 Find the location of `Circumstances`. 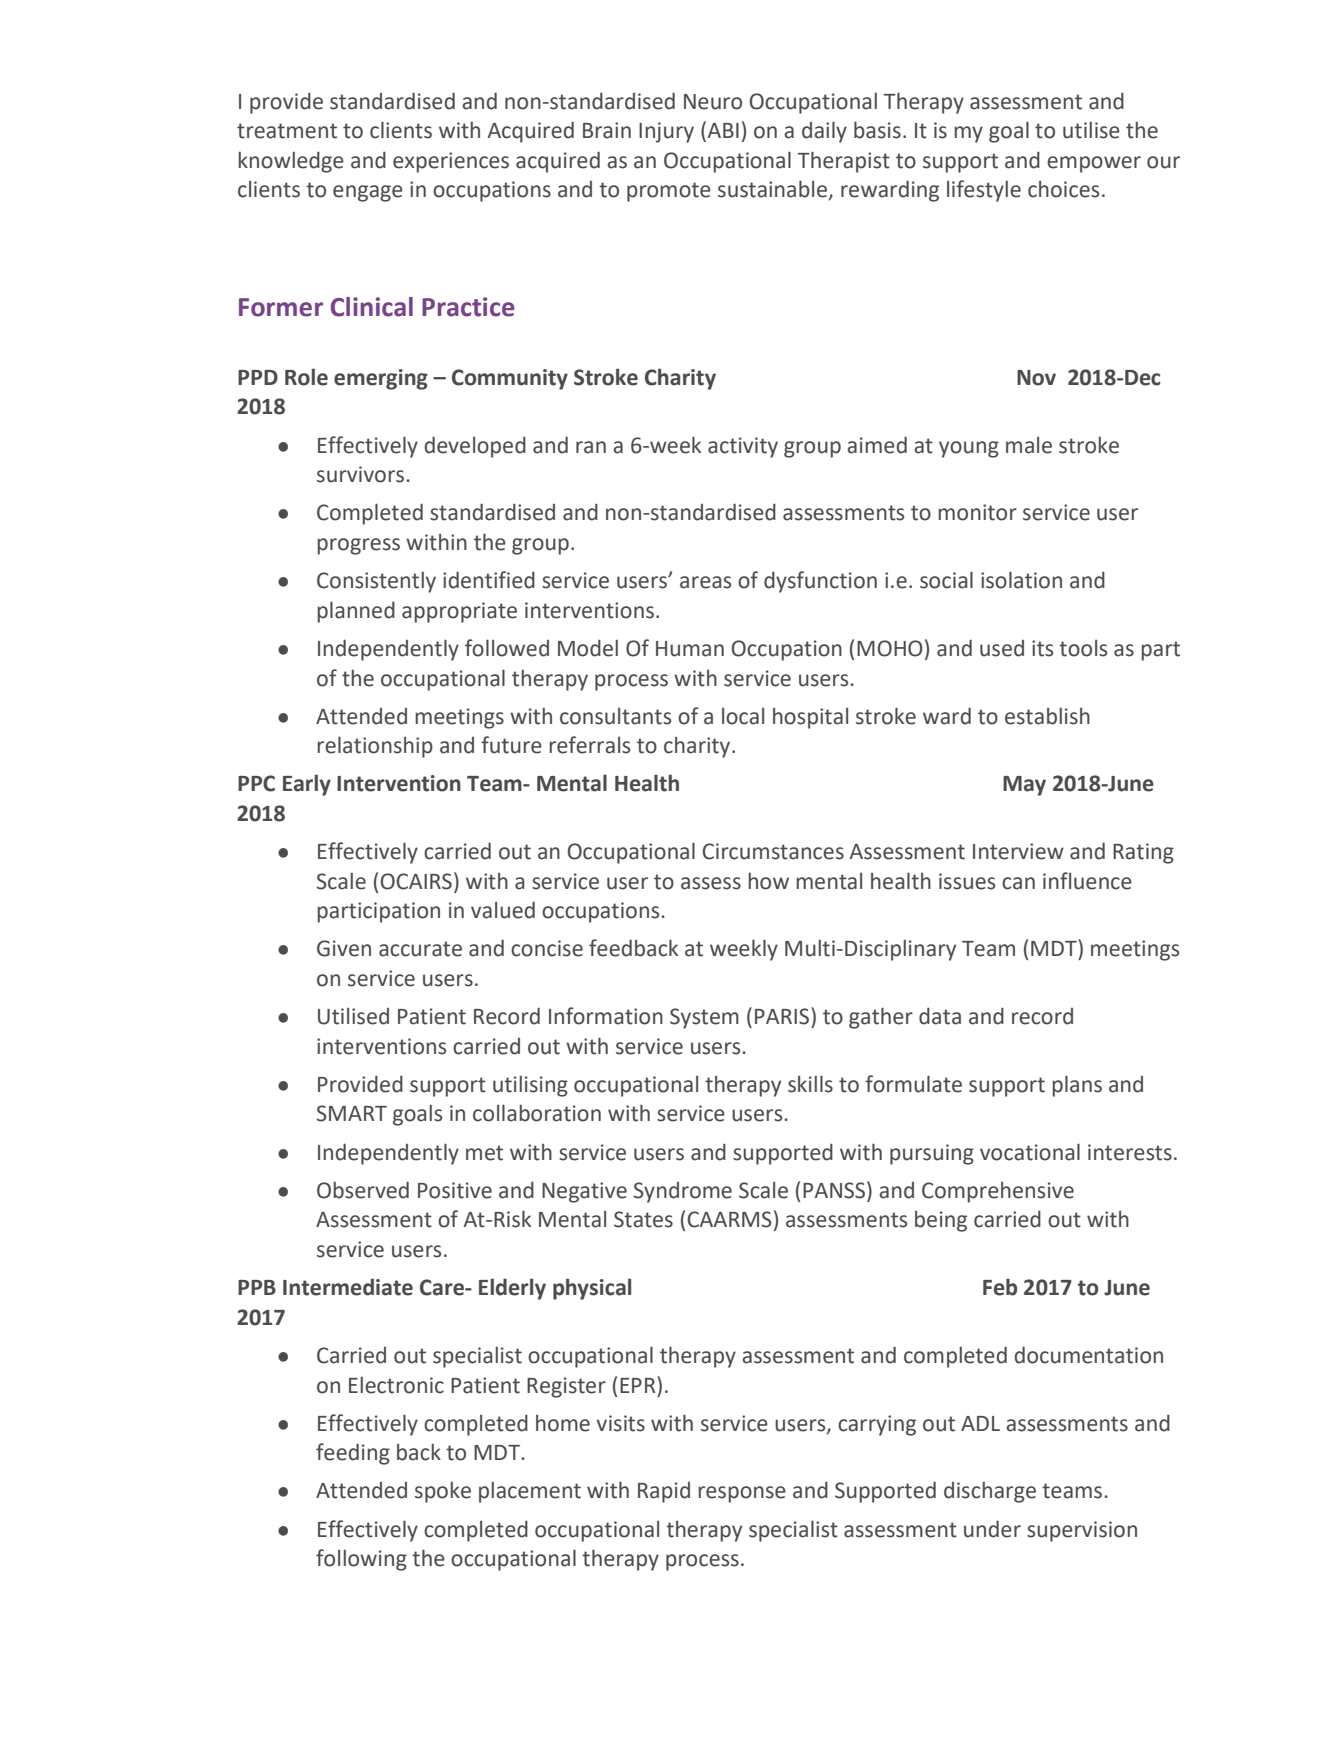

Circumstances is located at coordinates (773, 851).
